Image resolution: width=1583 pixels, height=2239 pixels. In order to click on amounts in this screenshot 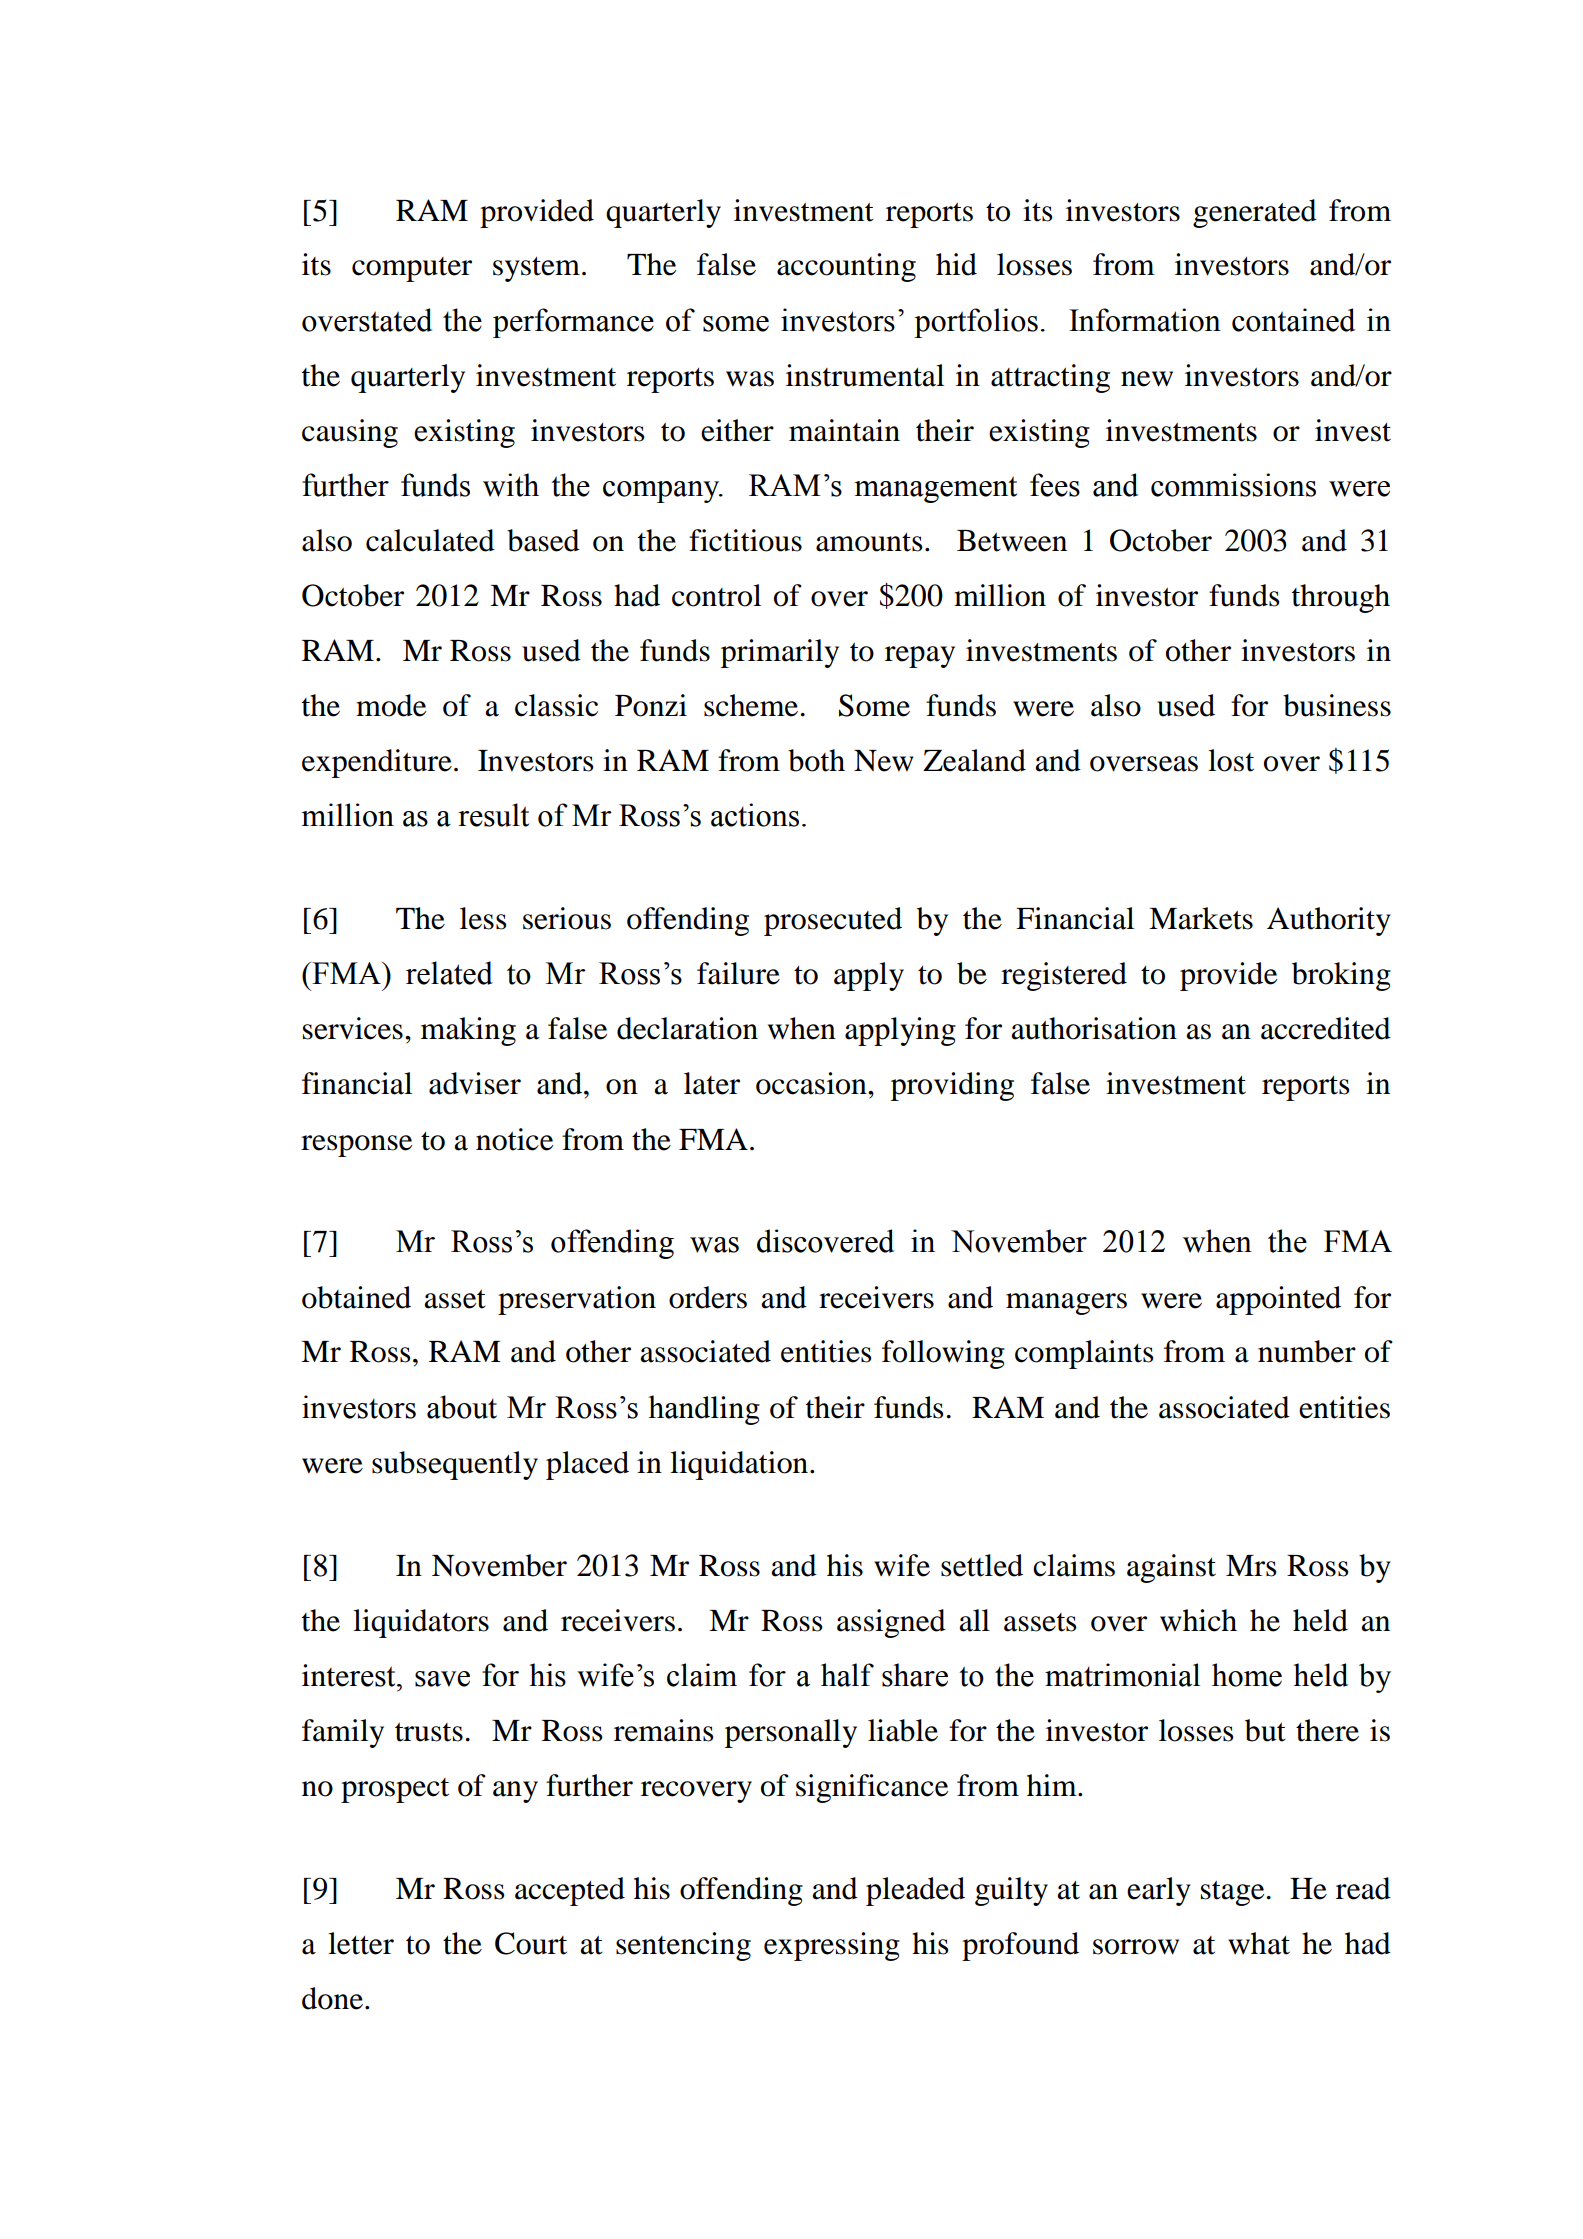, I will do `click(869, 542)`.
